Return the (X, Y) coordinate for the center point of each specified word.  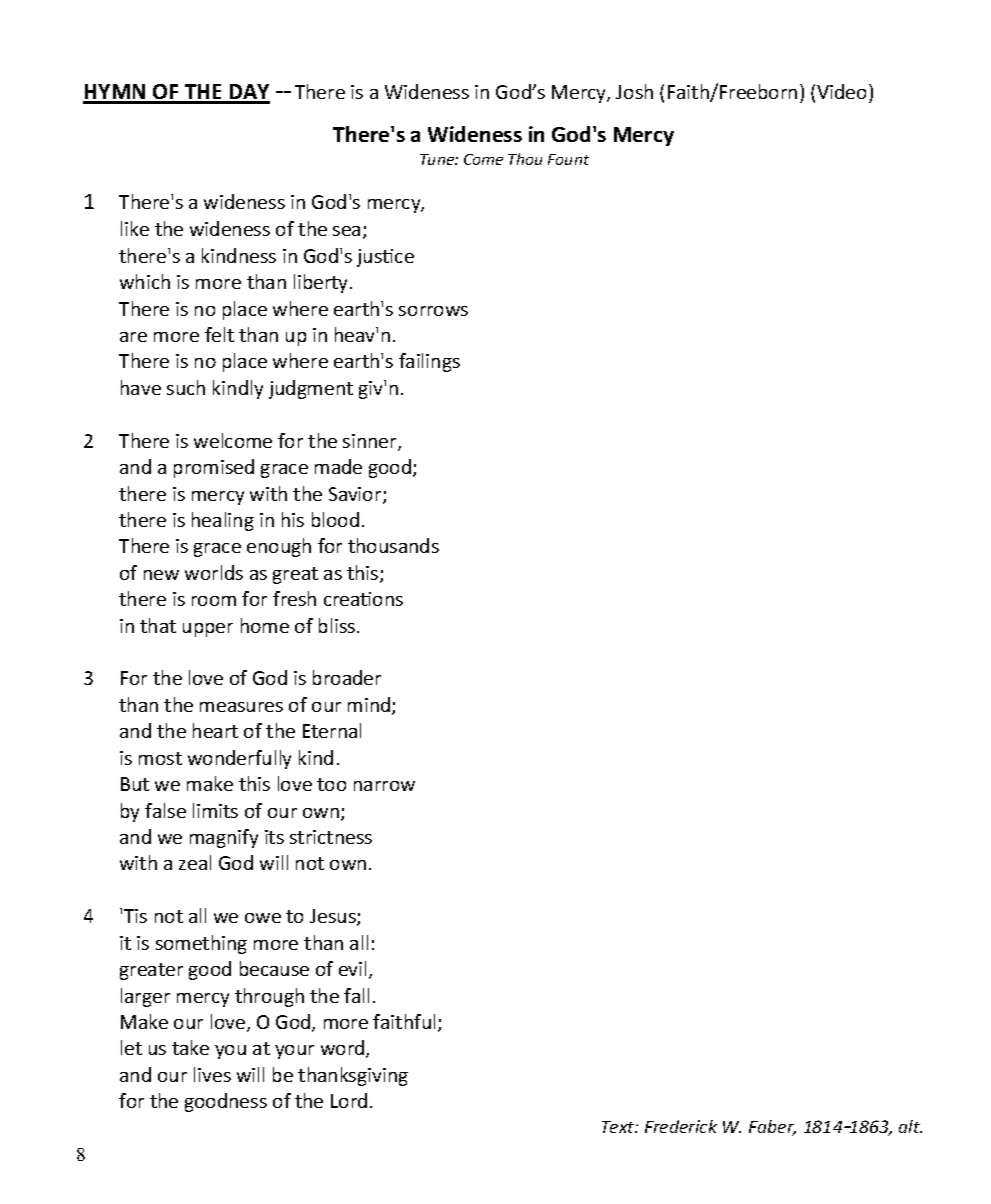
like (135, 228)
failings (429, 362)
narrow (384, 786)
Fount (568, 159)
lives (212, 1074)
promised (214, 468)
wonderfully (239, 759)
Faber (772, 1128)
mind (370, 706)
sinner (371, 442)
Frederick (681, 1126)
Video (843, 91)
